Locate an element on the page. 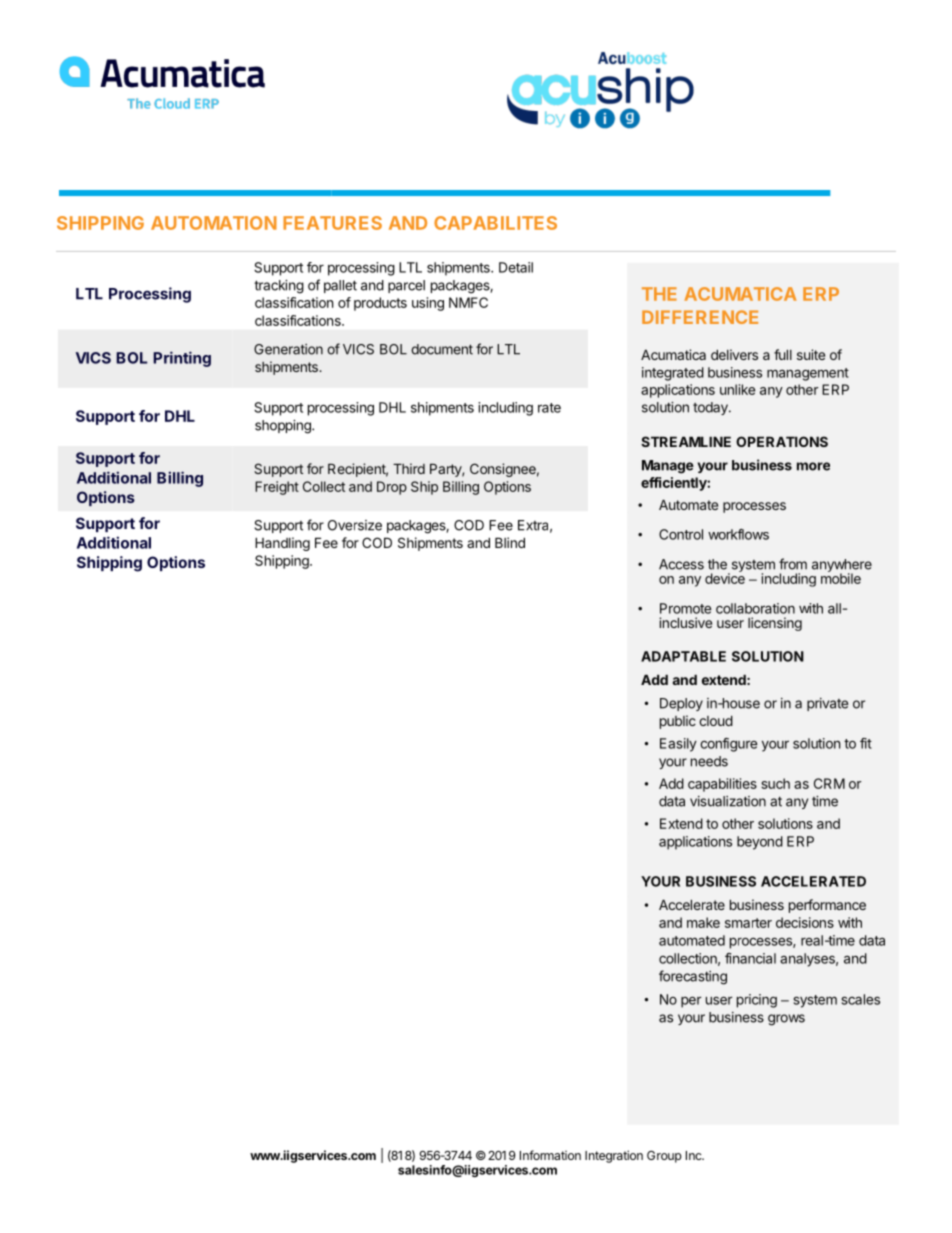 Image resolution: width=952 pixels, height=1233 pixels. make is located at coordinates (703, 922).
